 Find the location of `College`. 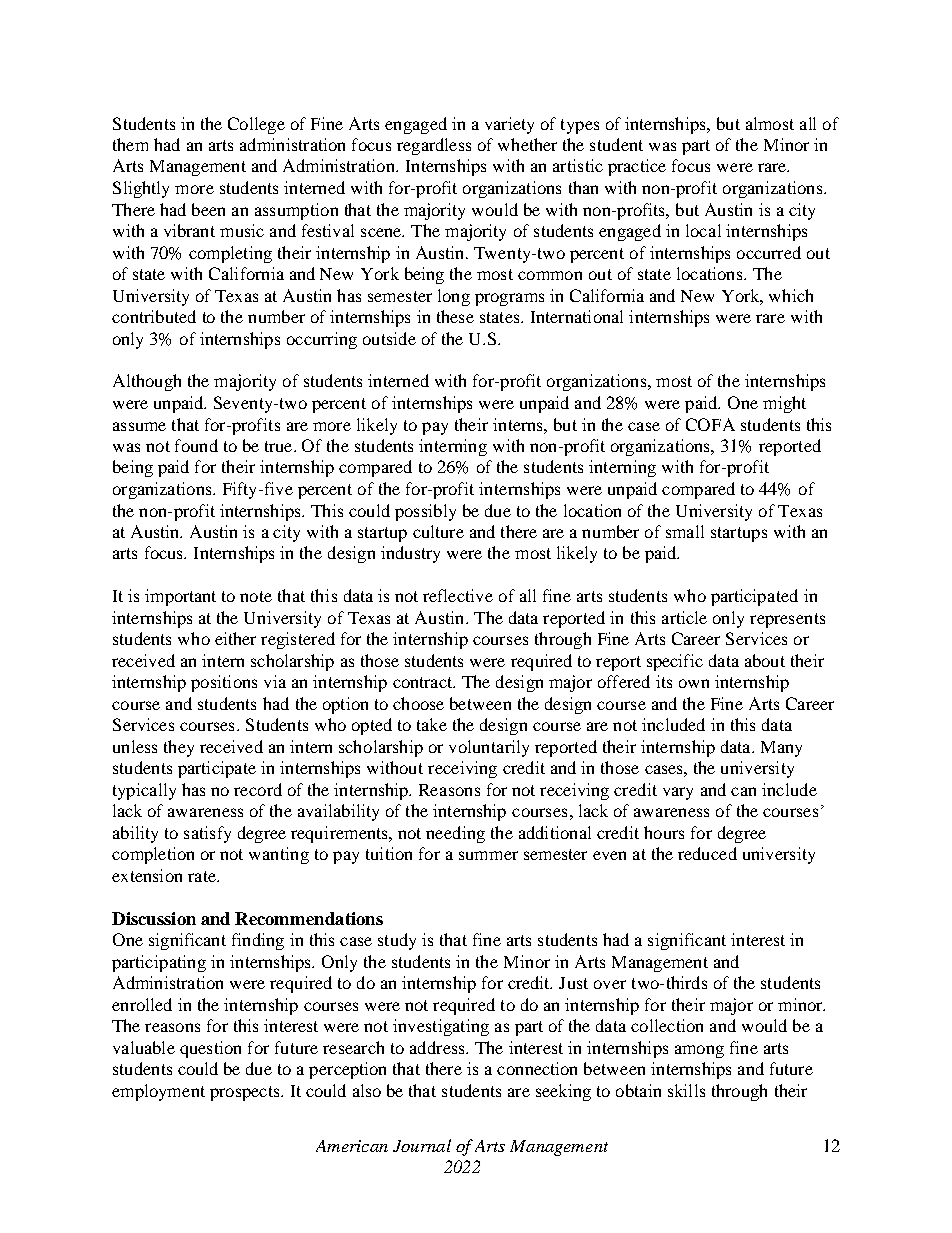

College is located at coordinates (256, 125).
